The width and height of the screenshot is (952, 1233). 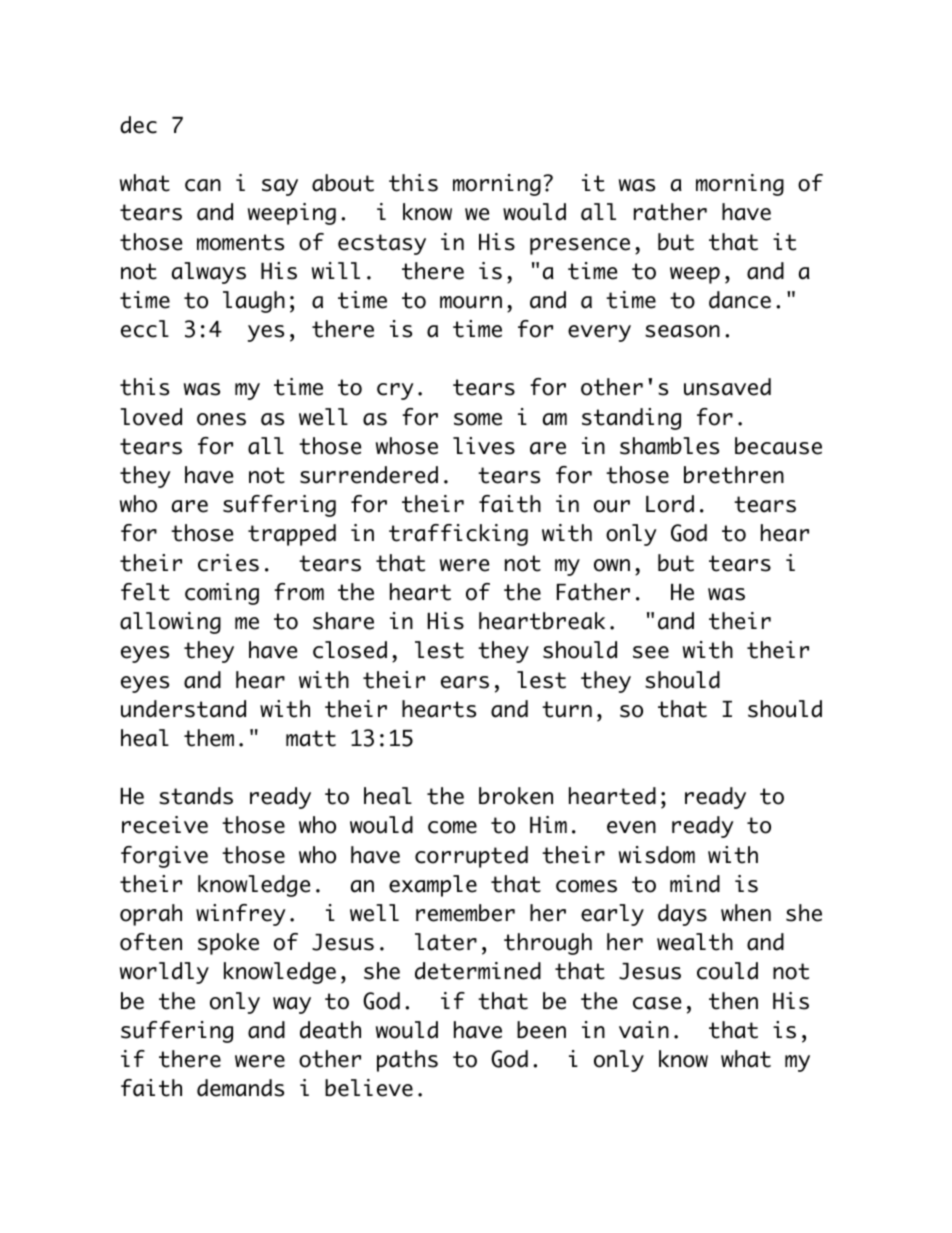 What do you see at coordinates (670, 212) in the screenshot?
I see `rather` at bounding box center [670, 212].
